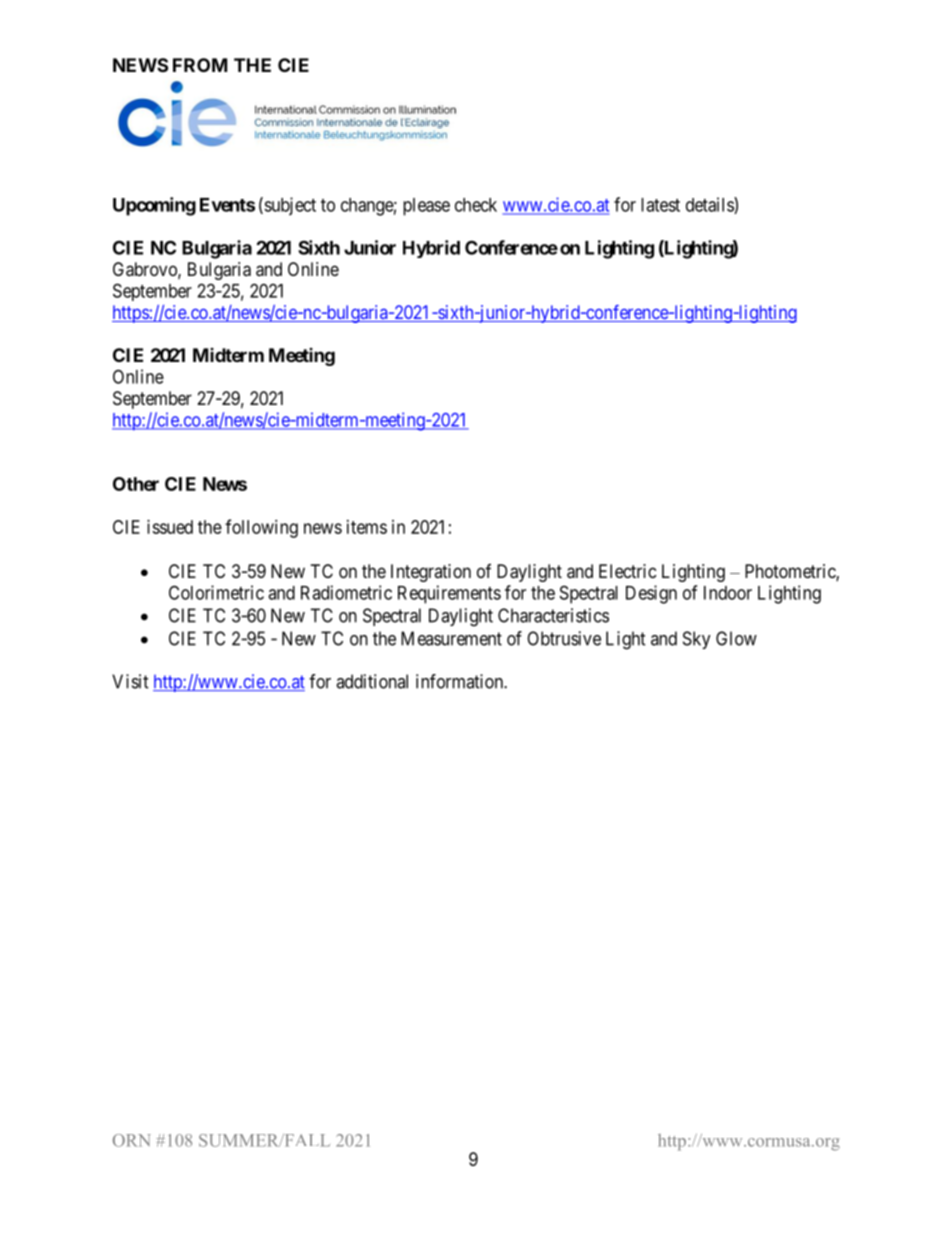 The width and height of the image is (952, 1233). What do you see at coordinates (200, 65) in the image?
I see `FROM` at bounding box center [200, 65].
